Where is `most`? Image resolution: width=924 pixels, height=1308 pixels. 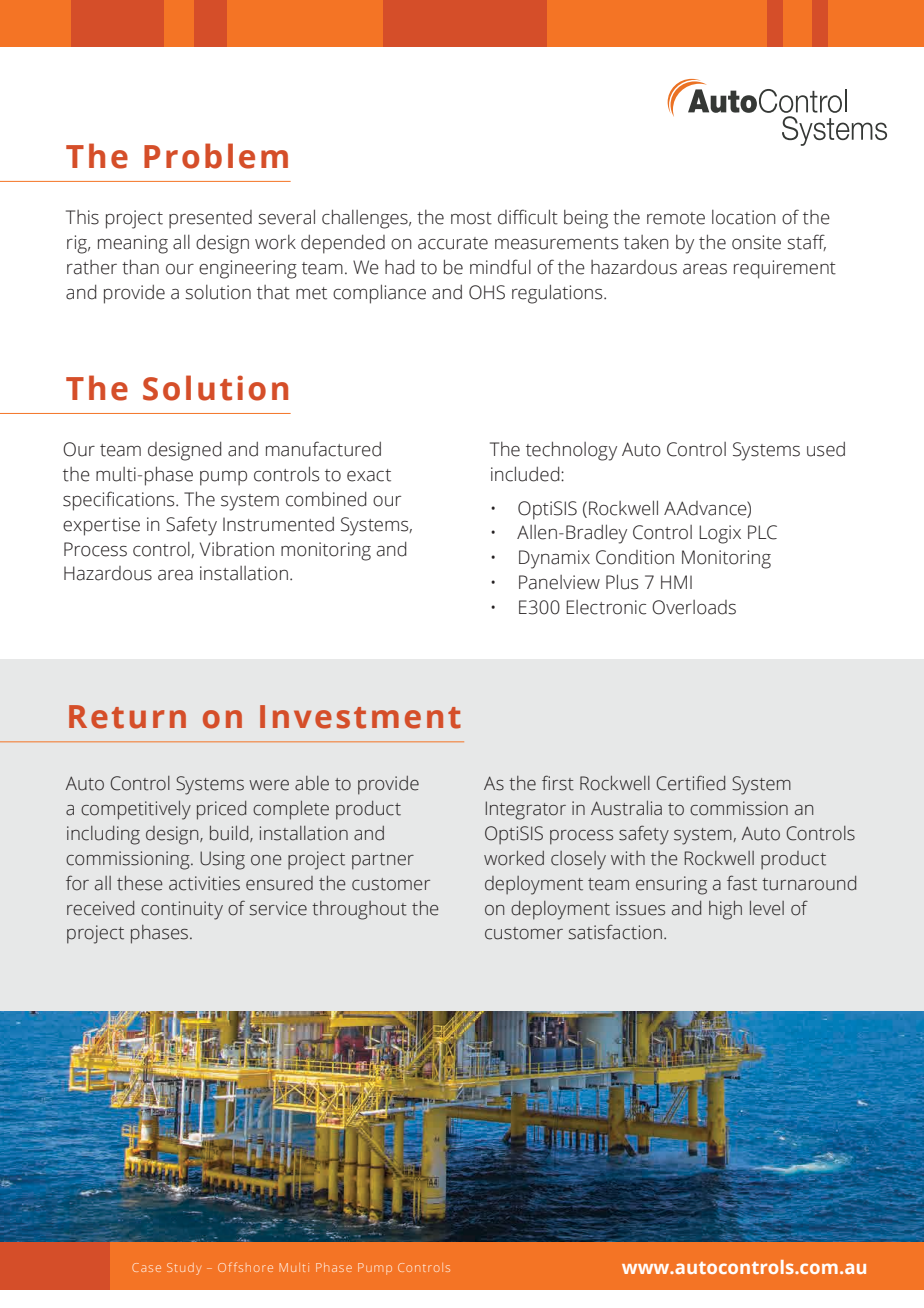
most is located at coordinates (471, 218).
